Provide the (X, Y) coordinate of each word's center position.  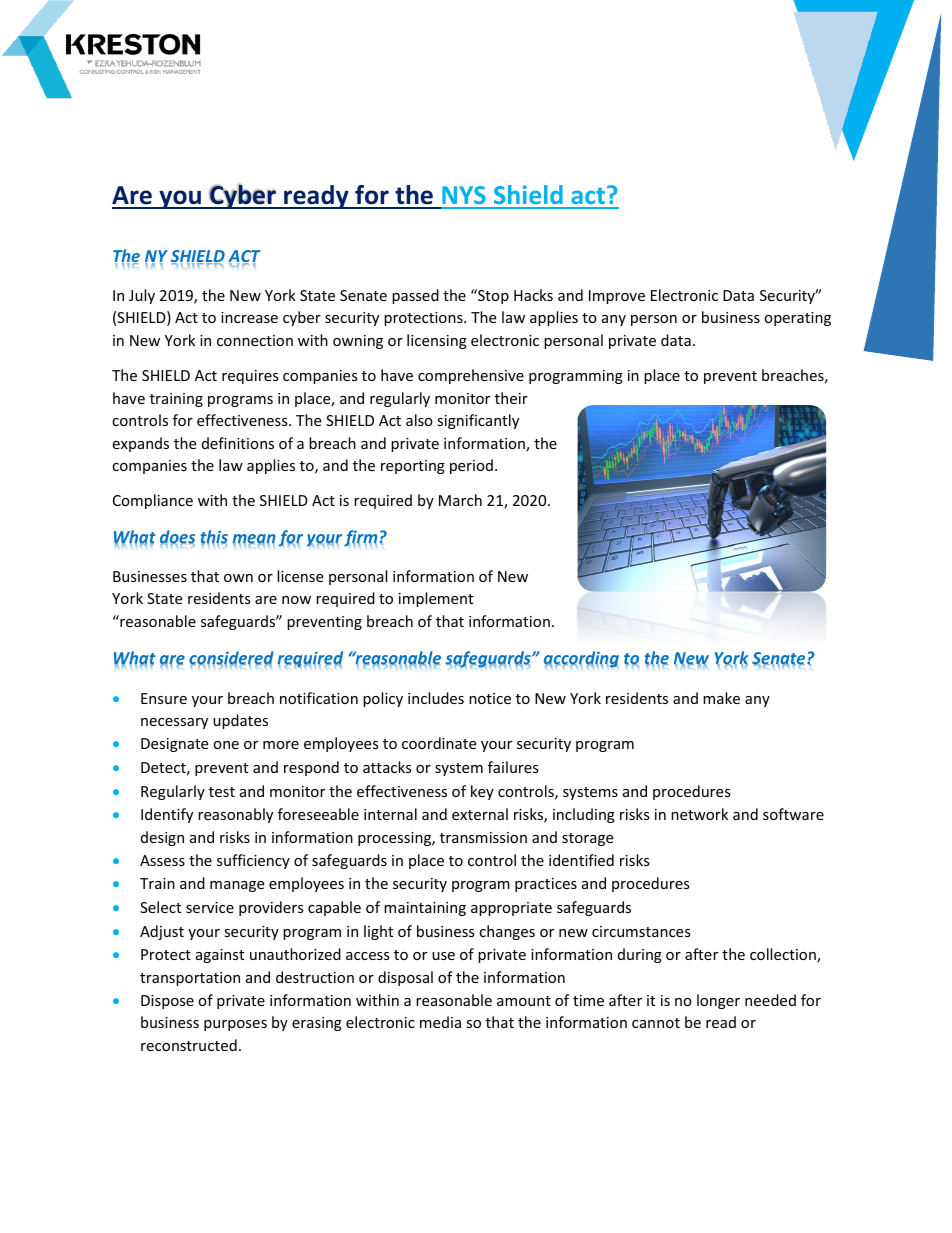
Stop (492, 296)
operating (797, 319)
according (581, 659)
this (214, 538)
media (440, 1022)
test (222, 792)
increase (249, 317)
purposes (235, 1025)
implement (436, 599)
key (482, 792)
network (699, 814)
